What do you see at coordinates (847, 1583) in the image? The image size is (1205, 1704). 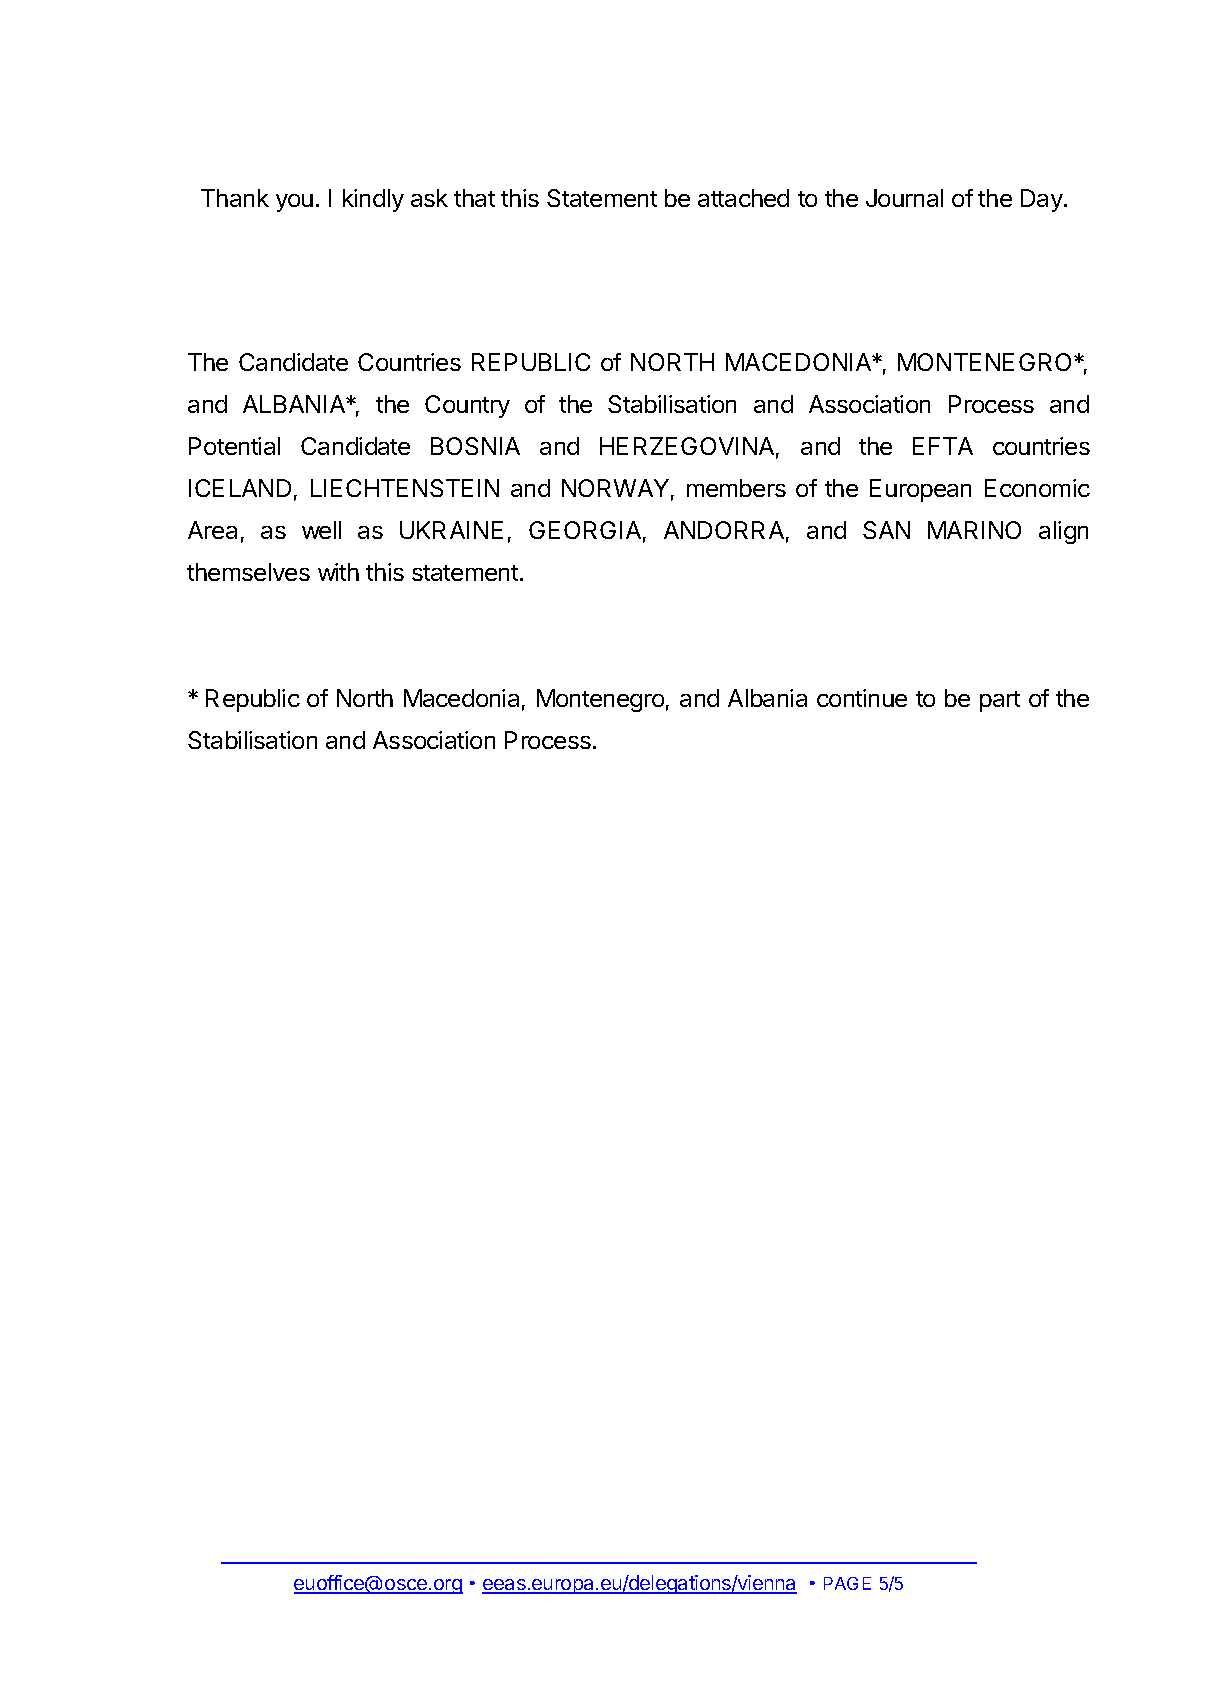 I see `PAGE` at bounding box center [847, 1583].
